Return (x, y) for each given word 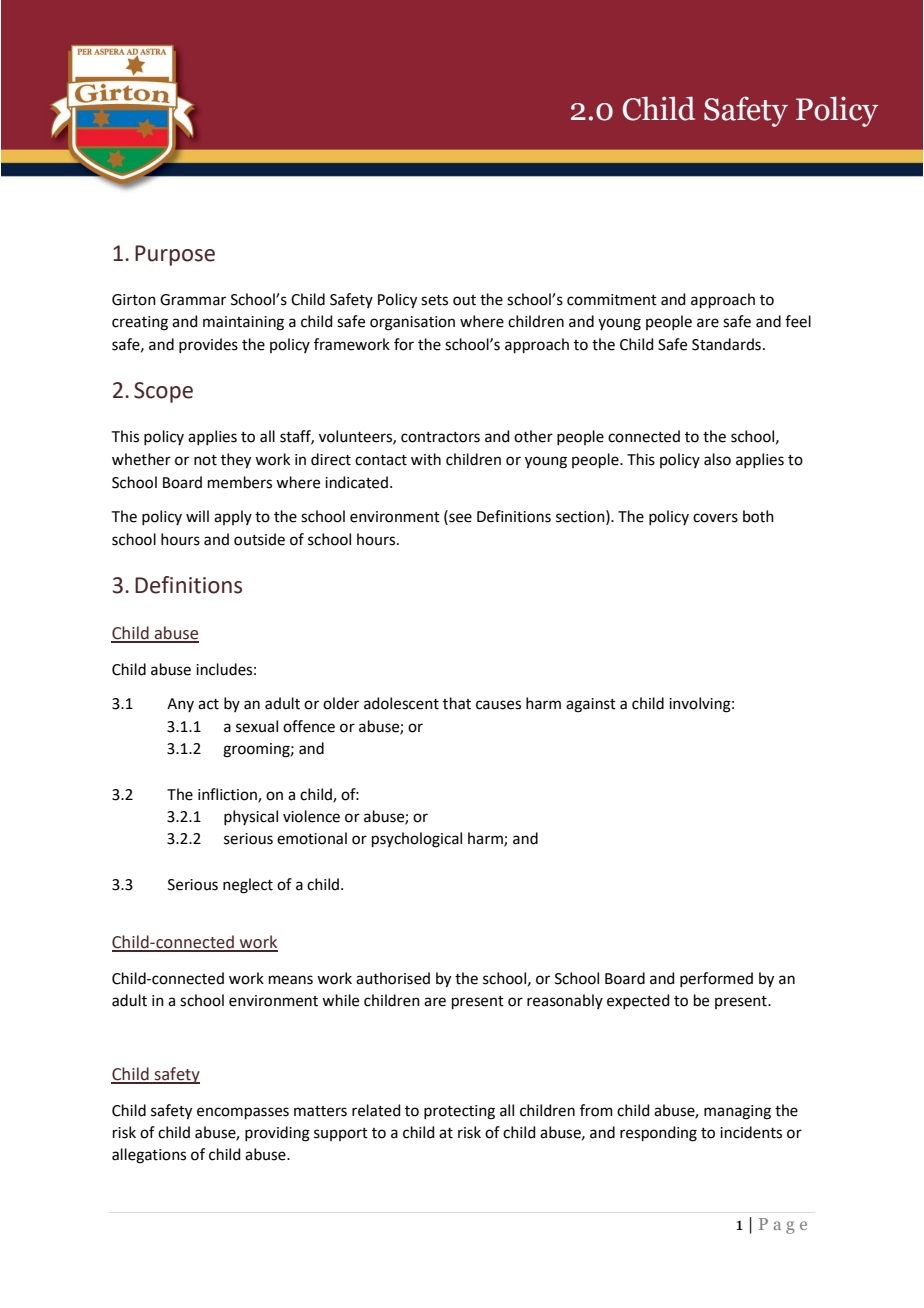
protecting (459, 1112)
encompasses (243, 1113)
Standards (726, 344)
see (459, 519)
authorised (393, 978)
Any (180, 705)
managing (737, 1112)
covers (715, 518)
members (240, 482)
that (457, 703)
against (591, 705)
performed (716, 979)
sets (434, 300)
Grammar (193, 300)
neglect (248, 886)
